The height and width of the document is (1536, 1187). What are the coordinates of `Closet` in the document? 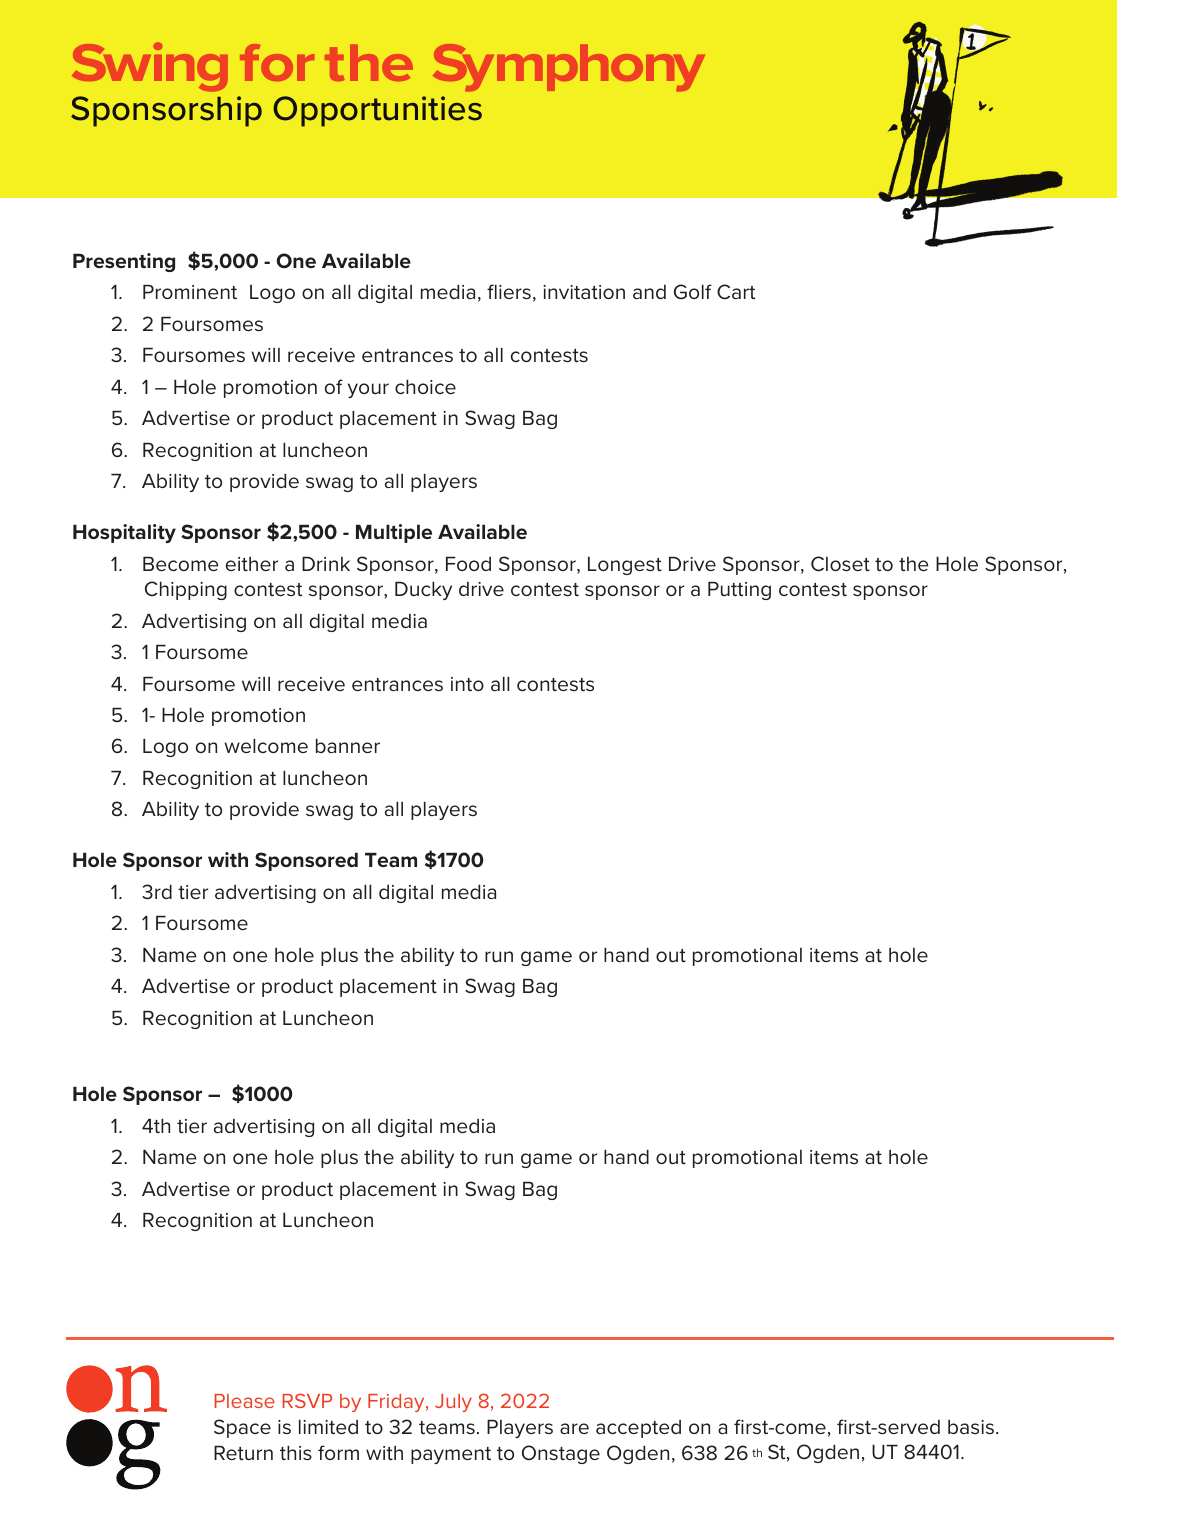 It's located at (840, 564).
